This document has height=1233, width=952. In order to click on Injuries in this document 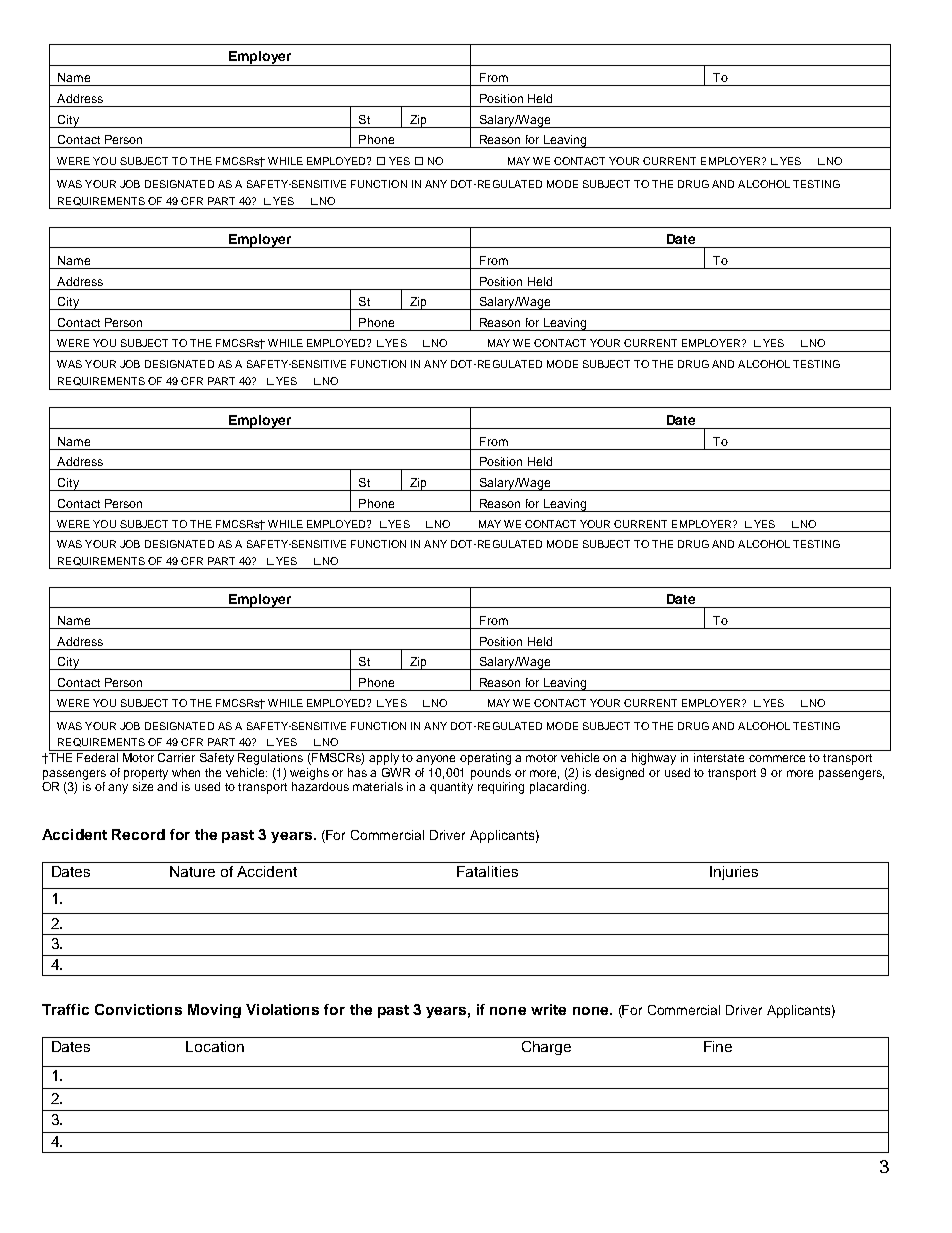, I will do `click(734, 873)`.
